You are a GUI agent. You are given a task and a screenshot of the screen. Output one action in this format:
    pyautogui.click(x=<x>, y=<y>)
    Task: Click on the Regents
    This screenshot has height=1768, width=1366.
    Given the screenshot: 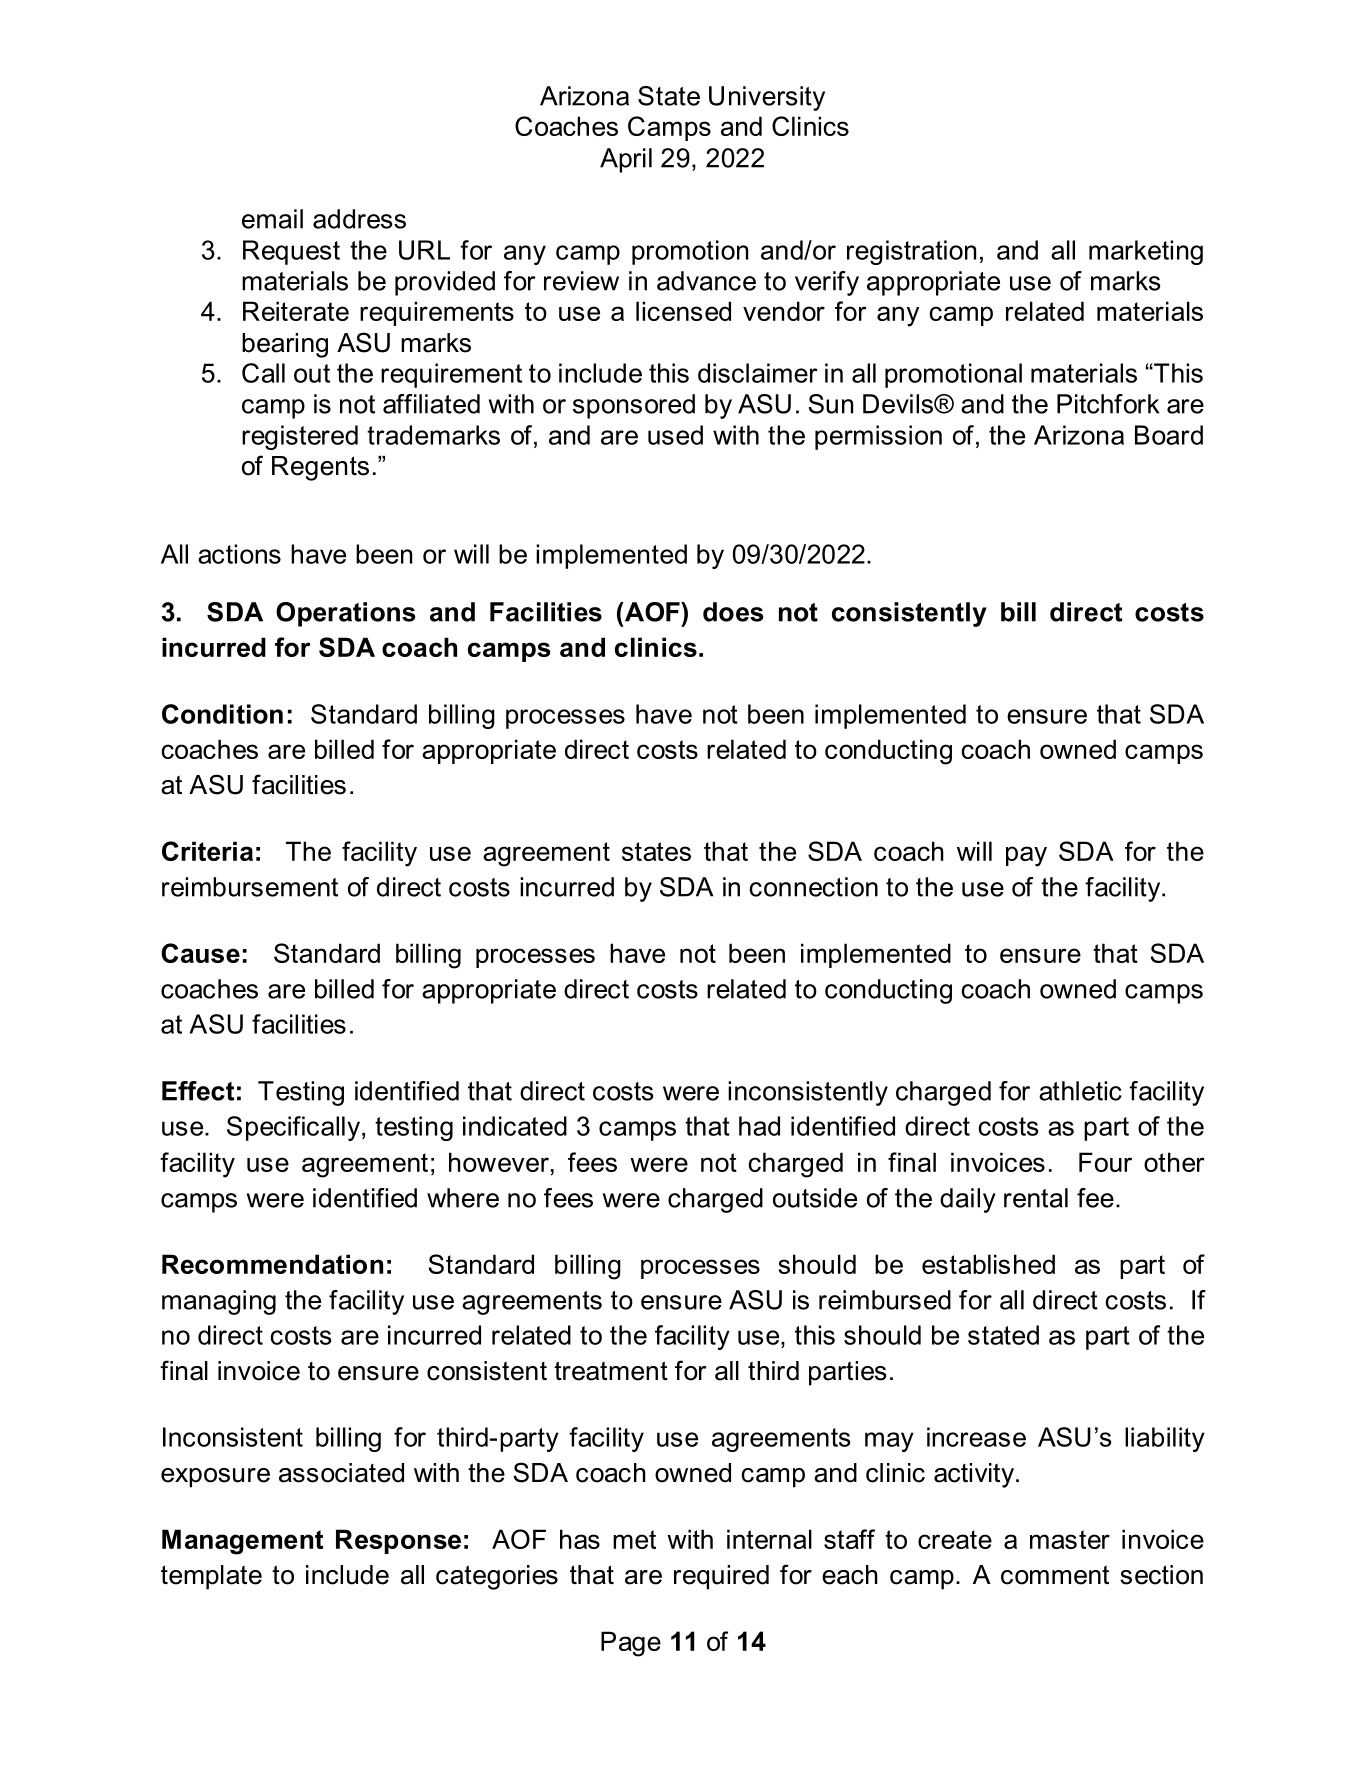 What is the action you would take?
    pyautogui.click(x=320, y=468)
